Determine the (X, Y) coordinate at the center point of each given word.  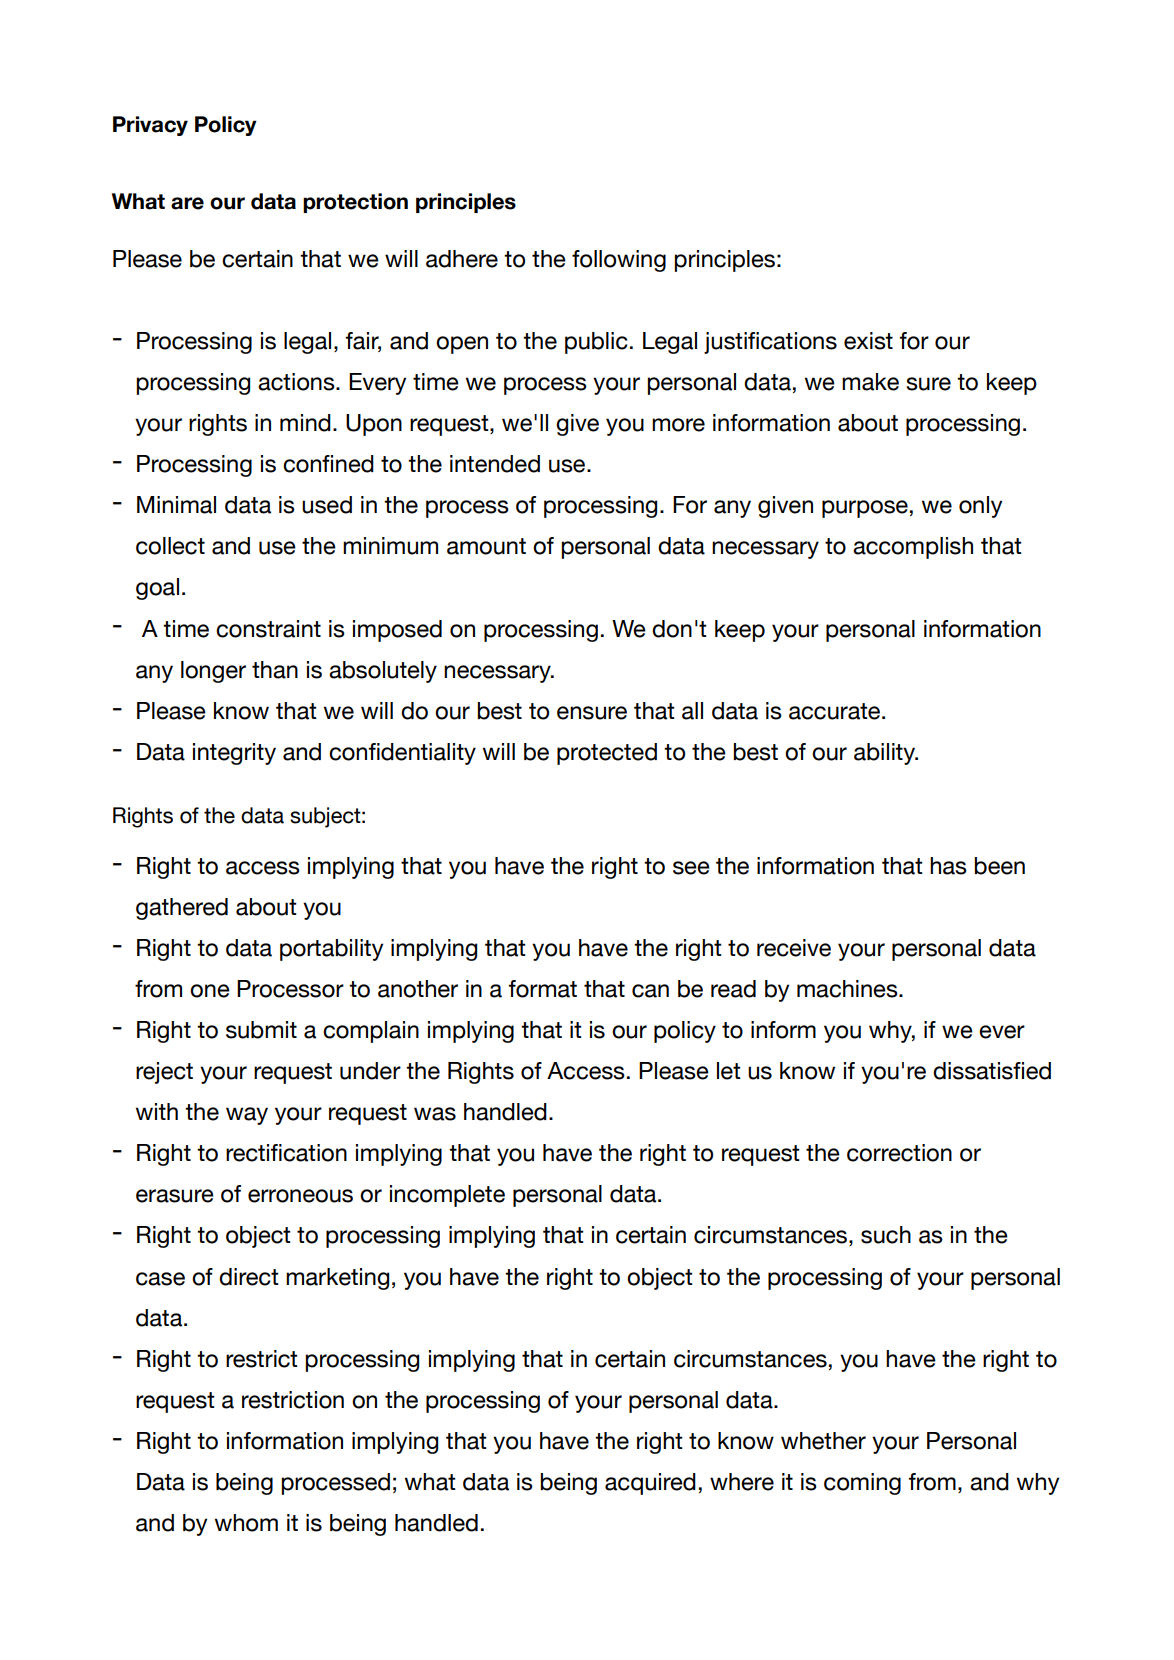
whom (246, 1523)
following (619, 261)
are (187, 203)
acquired (650, 1484)
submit (261, 1030)
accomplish (913, 548)
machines (848, 989)
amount (486, 546)
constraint (268, 629)
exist (868, 341)
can (650, 991)
